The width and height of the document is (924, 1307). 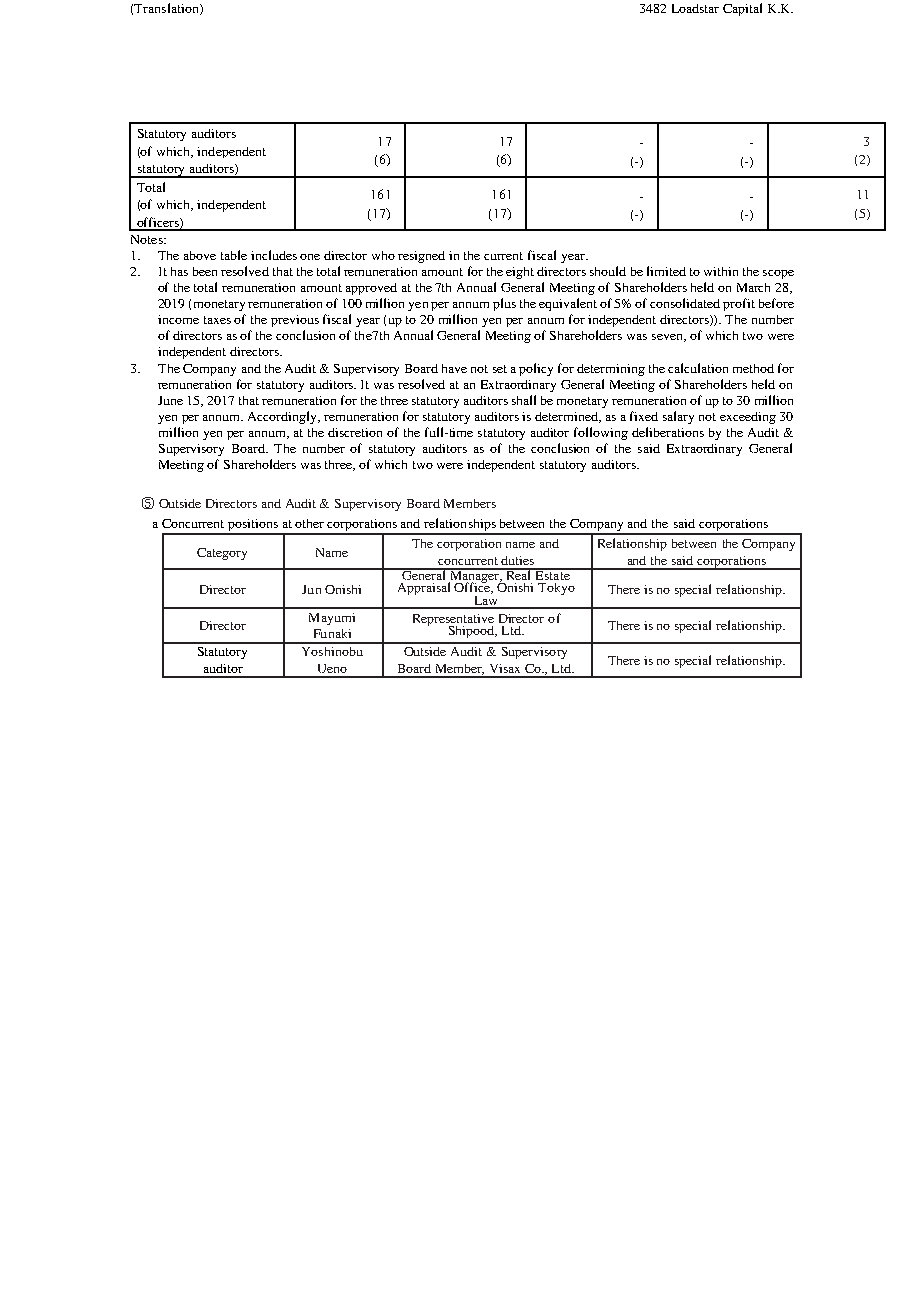 I want to click on Representative, so click(x=453, y=621).
